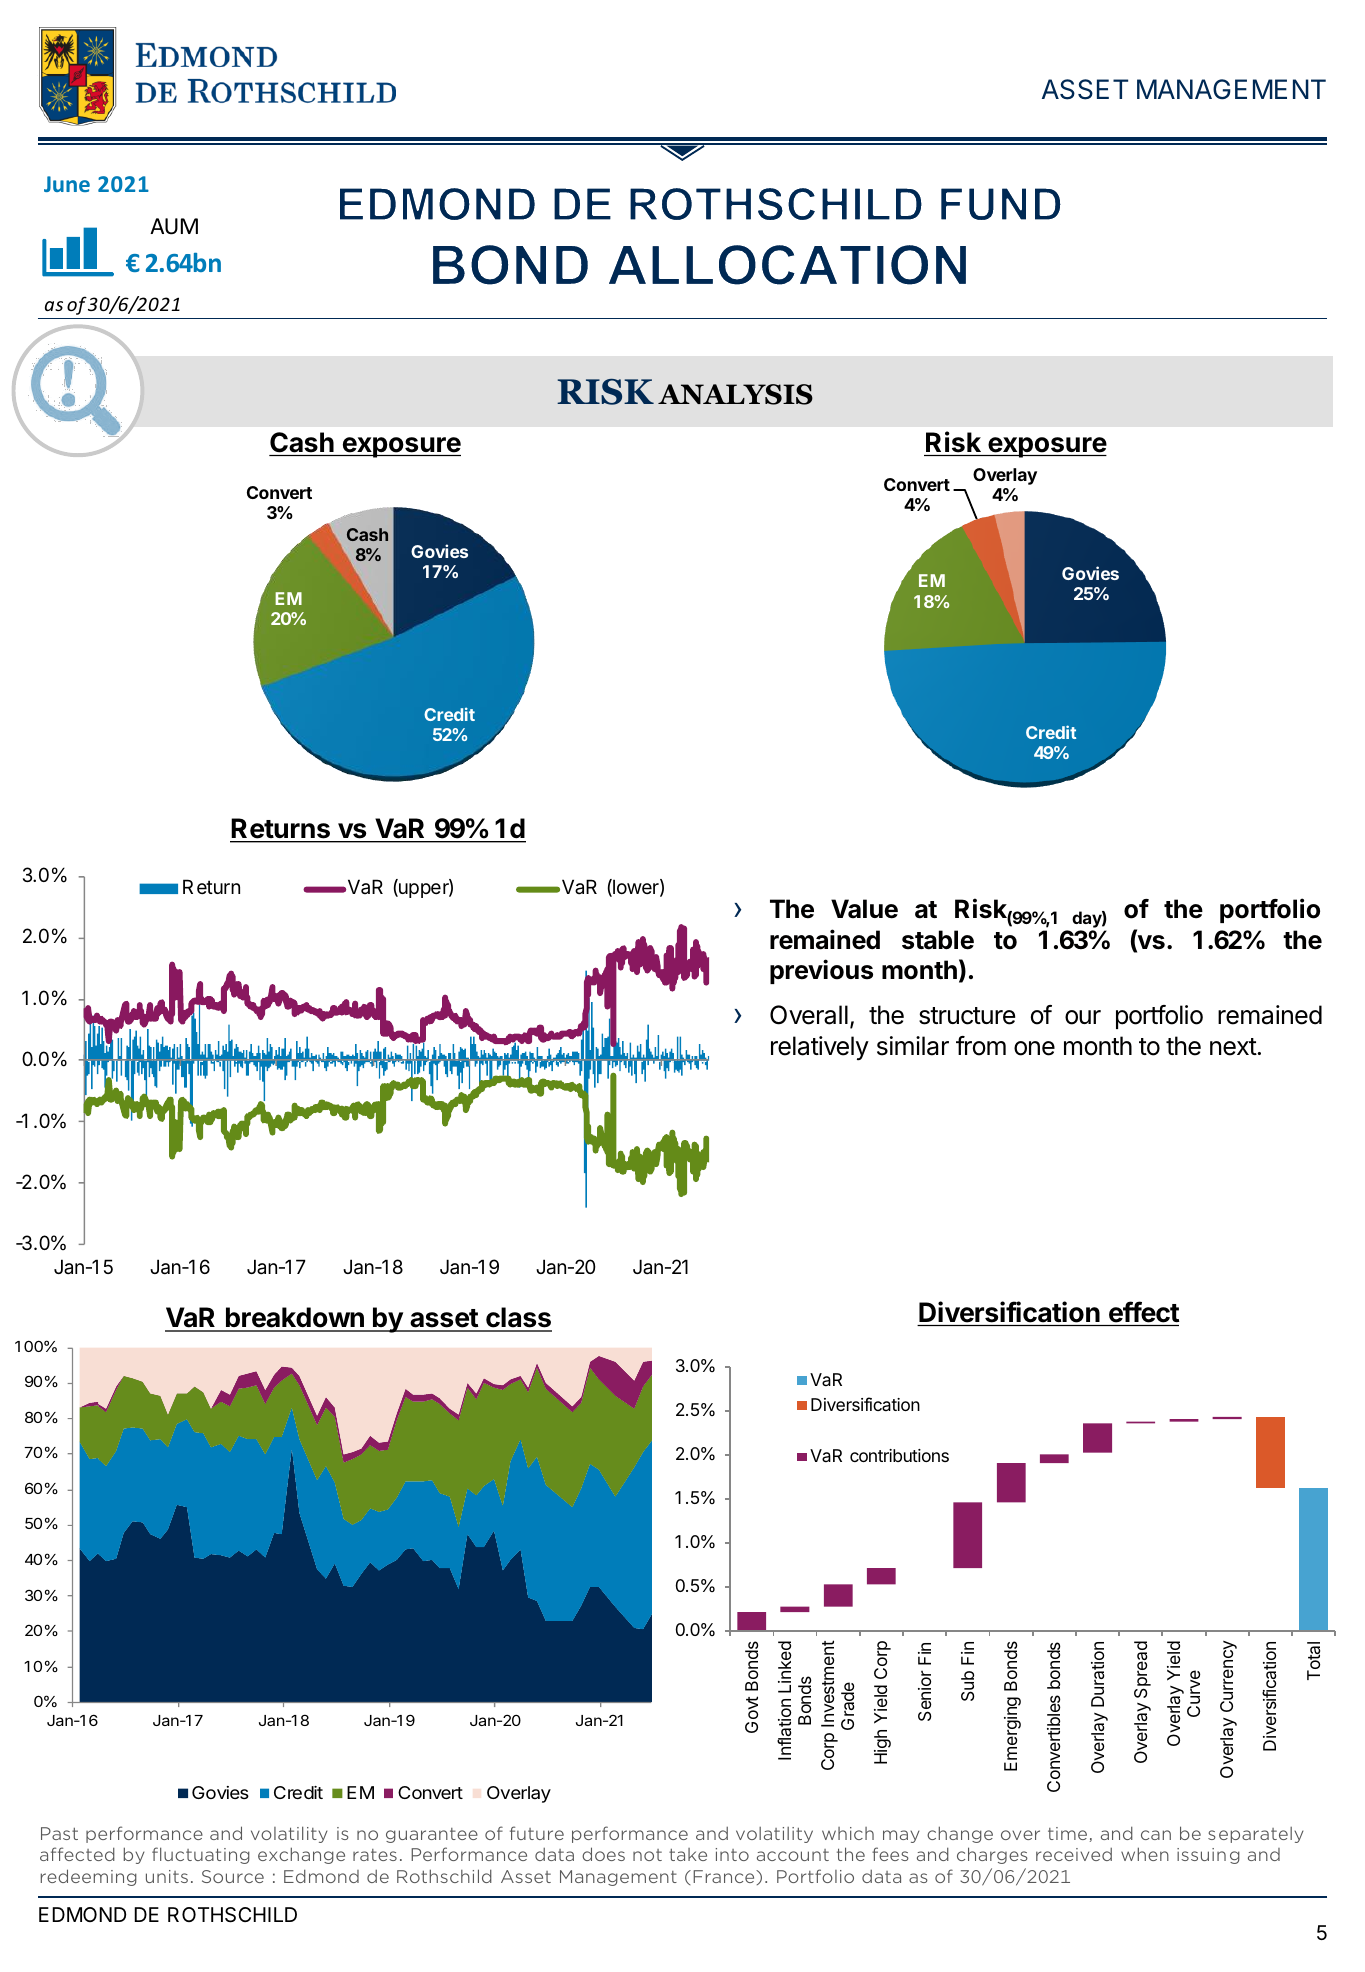 Image resolution: width=1365 pixels, height=1972 pixels. I want to click on AUM, so click(174, 226).
